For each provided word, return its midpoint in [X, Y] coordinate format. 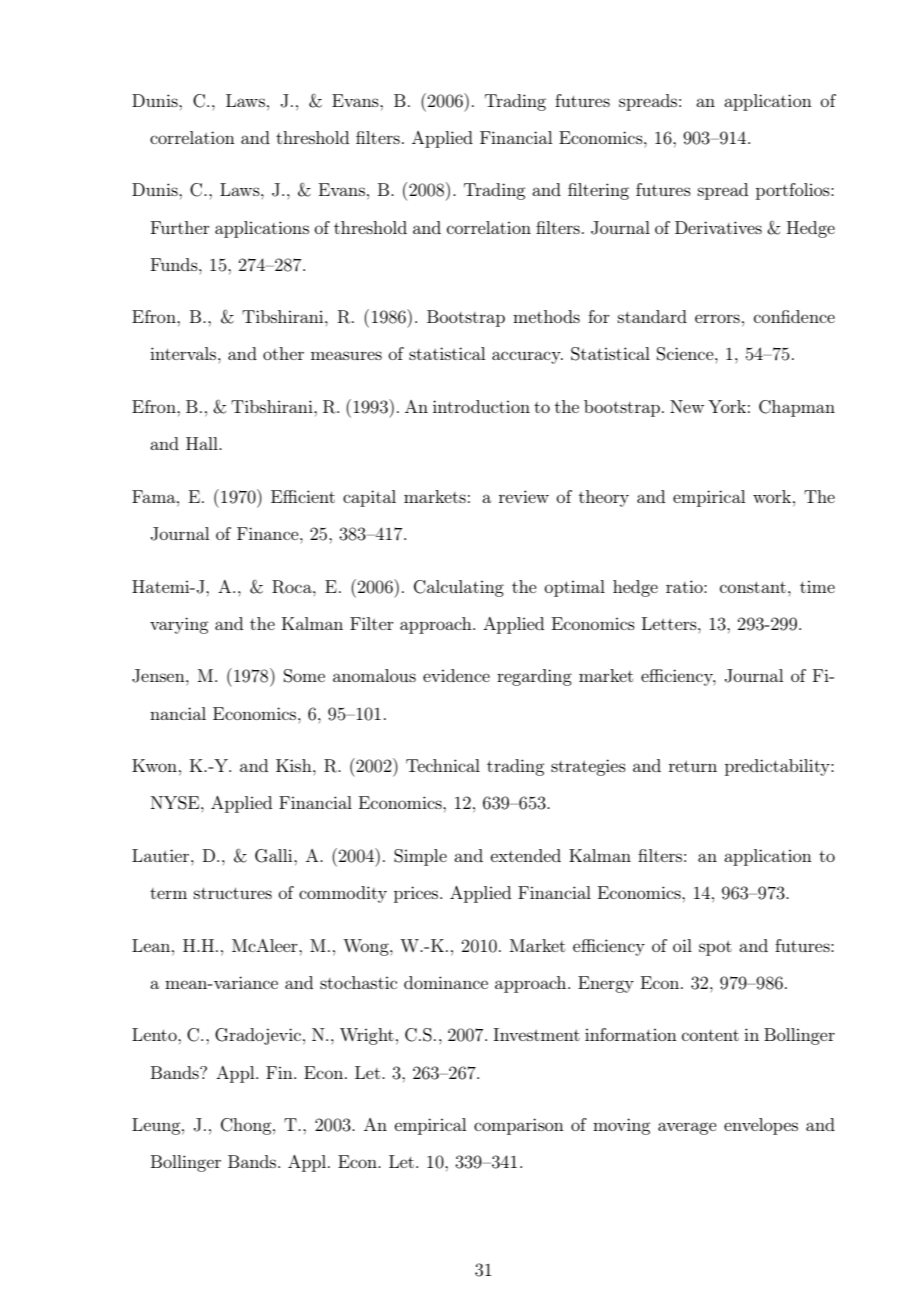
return [693, 766]
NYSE [176, 803]
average [687, 1128]
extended [525, 855]
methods [546, 316]
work [773, 496]
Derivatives [718, 227]
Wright [367, 1036]
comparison [519, 1126]
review [524, 496]
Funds [175, 264]
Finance [269, 533]
